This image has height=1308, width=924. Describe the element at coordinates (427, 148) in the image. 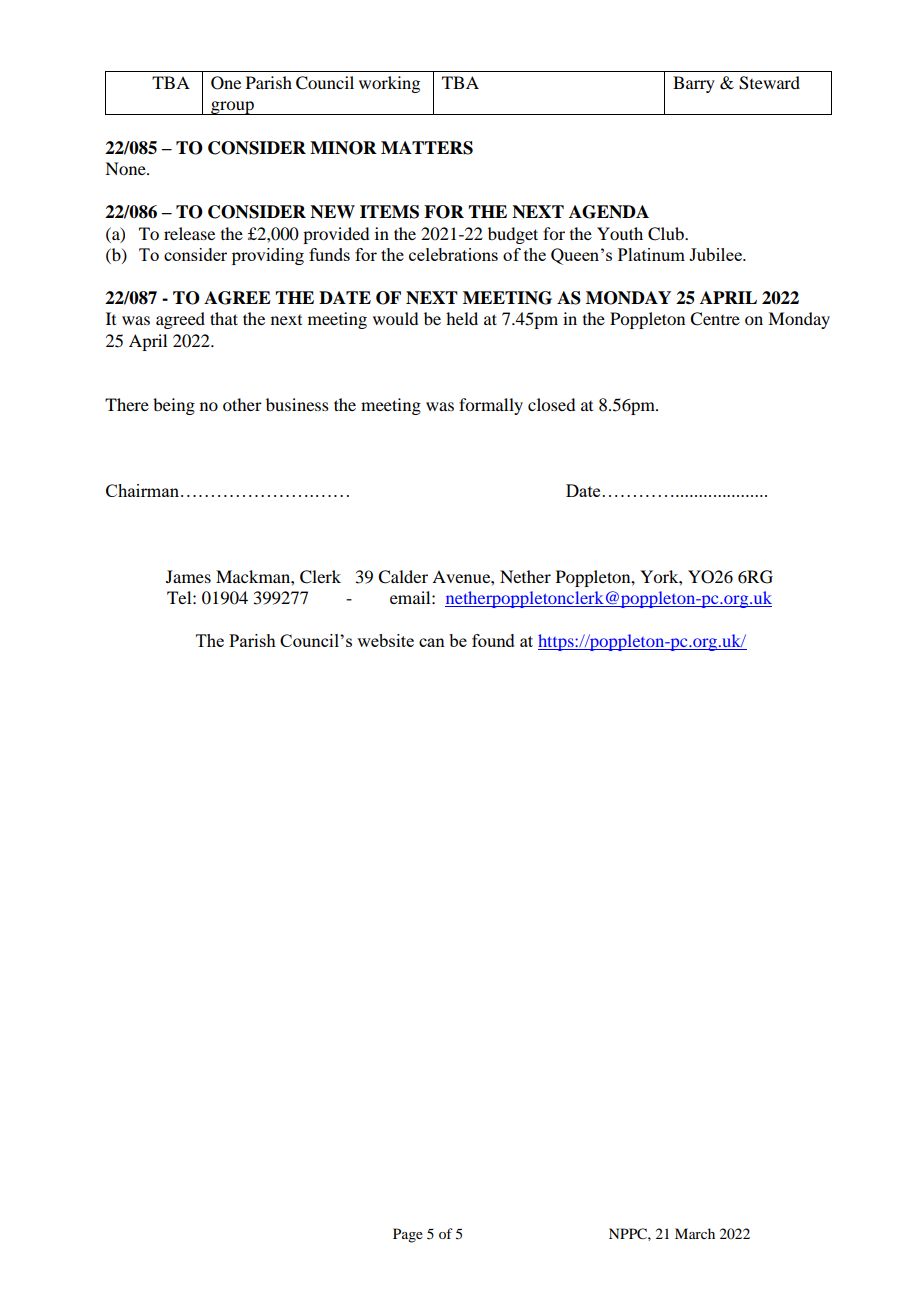

I see `MATTERS` at that location.
